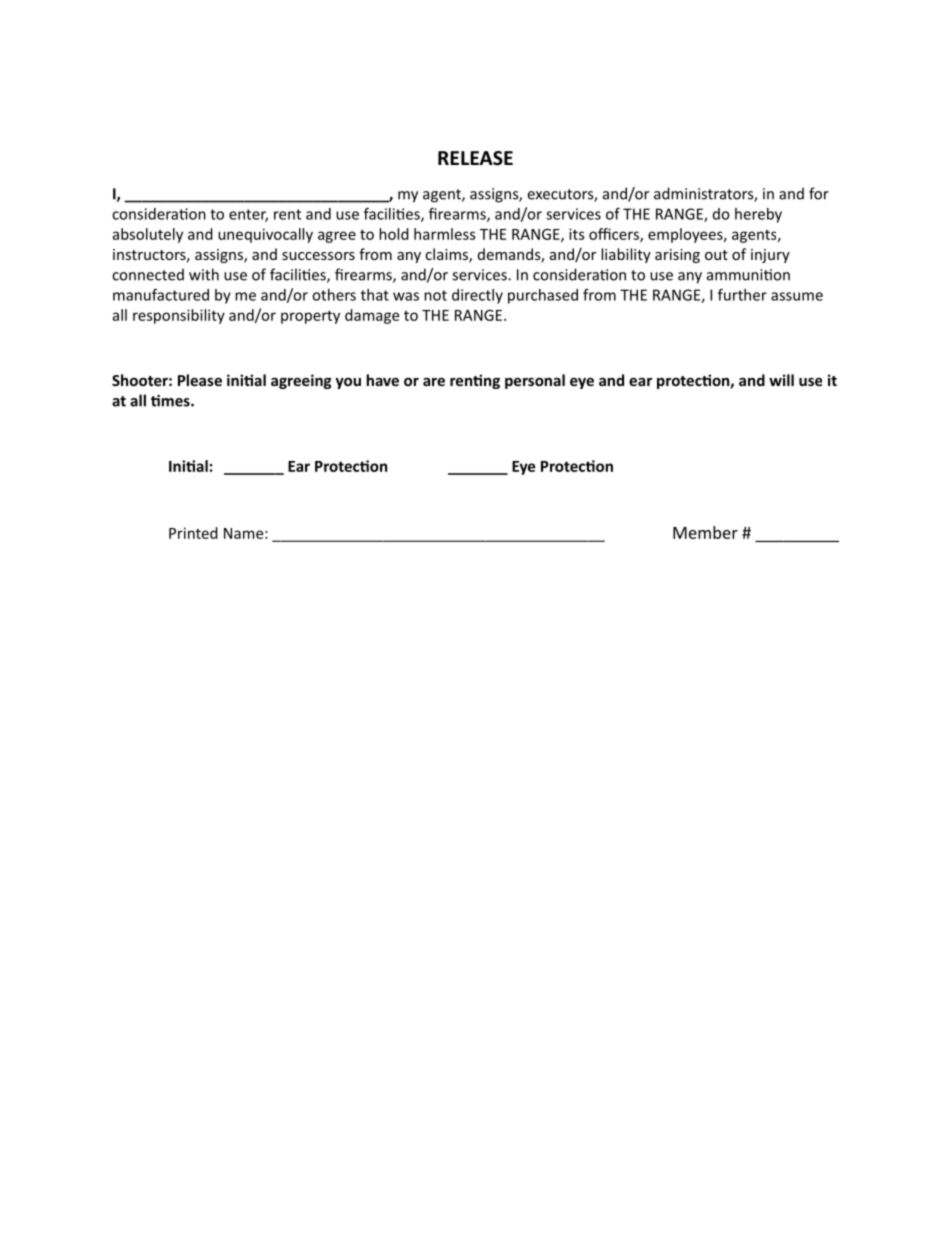  I want to click on will, so click(781, 380).
